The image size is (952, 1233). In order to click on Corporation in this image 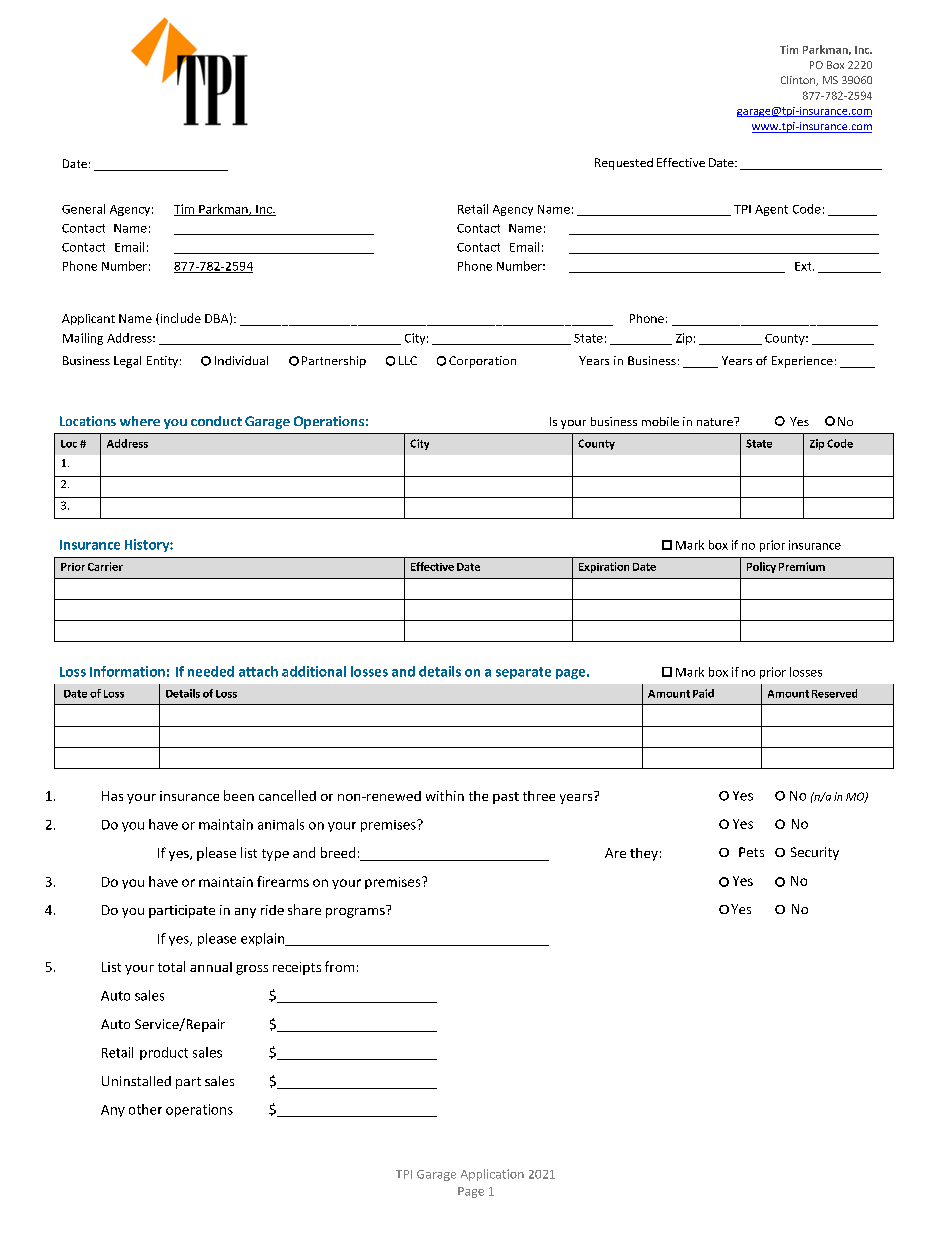, I will do `click(482, 362)`.
